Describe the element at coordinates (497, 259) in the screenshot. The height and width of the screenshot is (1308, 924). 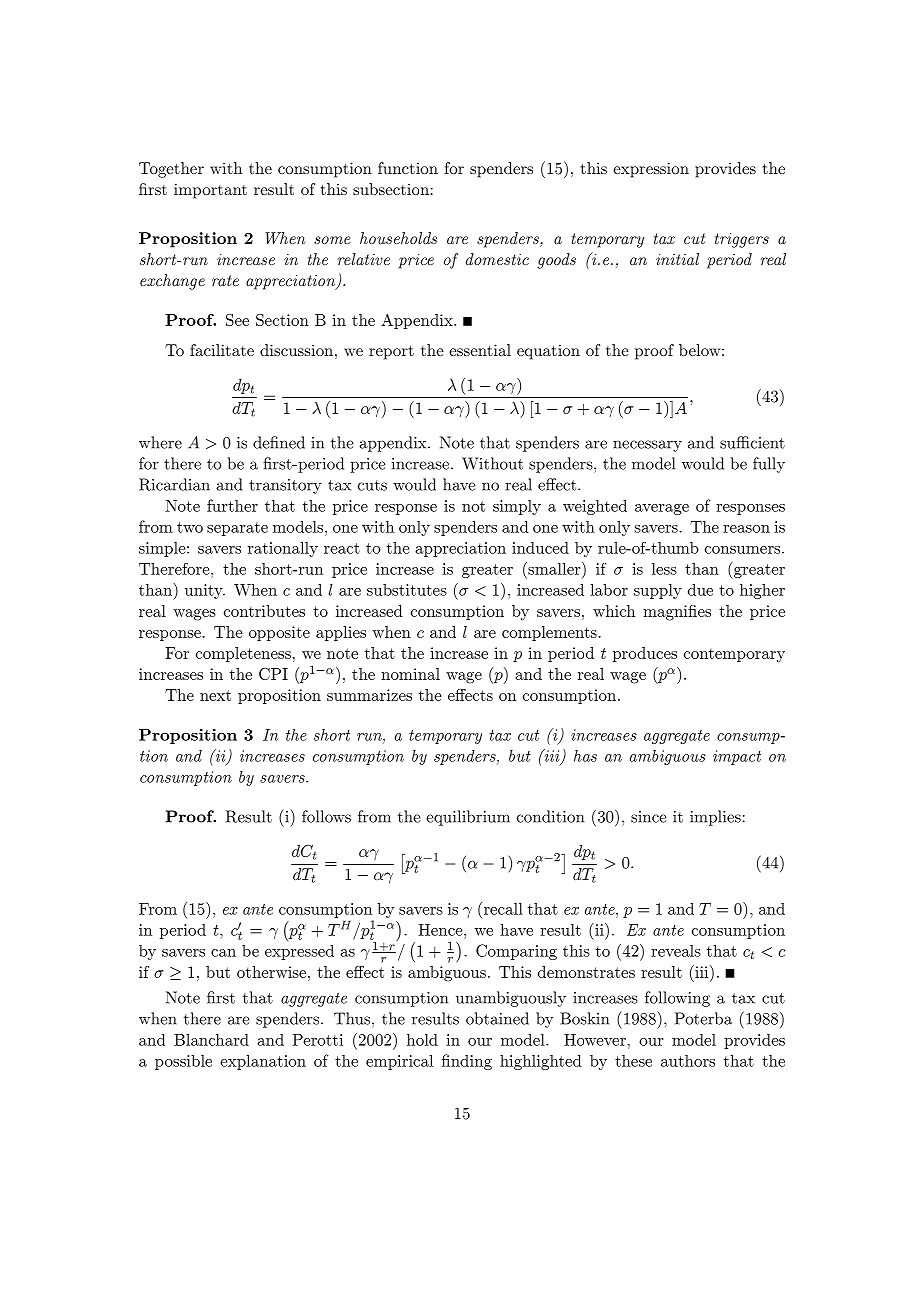
I see `domestic` at that location.
